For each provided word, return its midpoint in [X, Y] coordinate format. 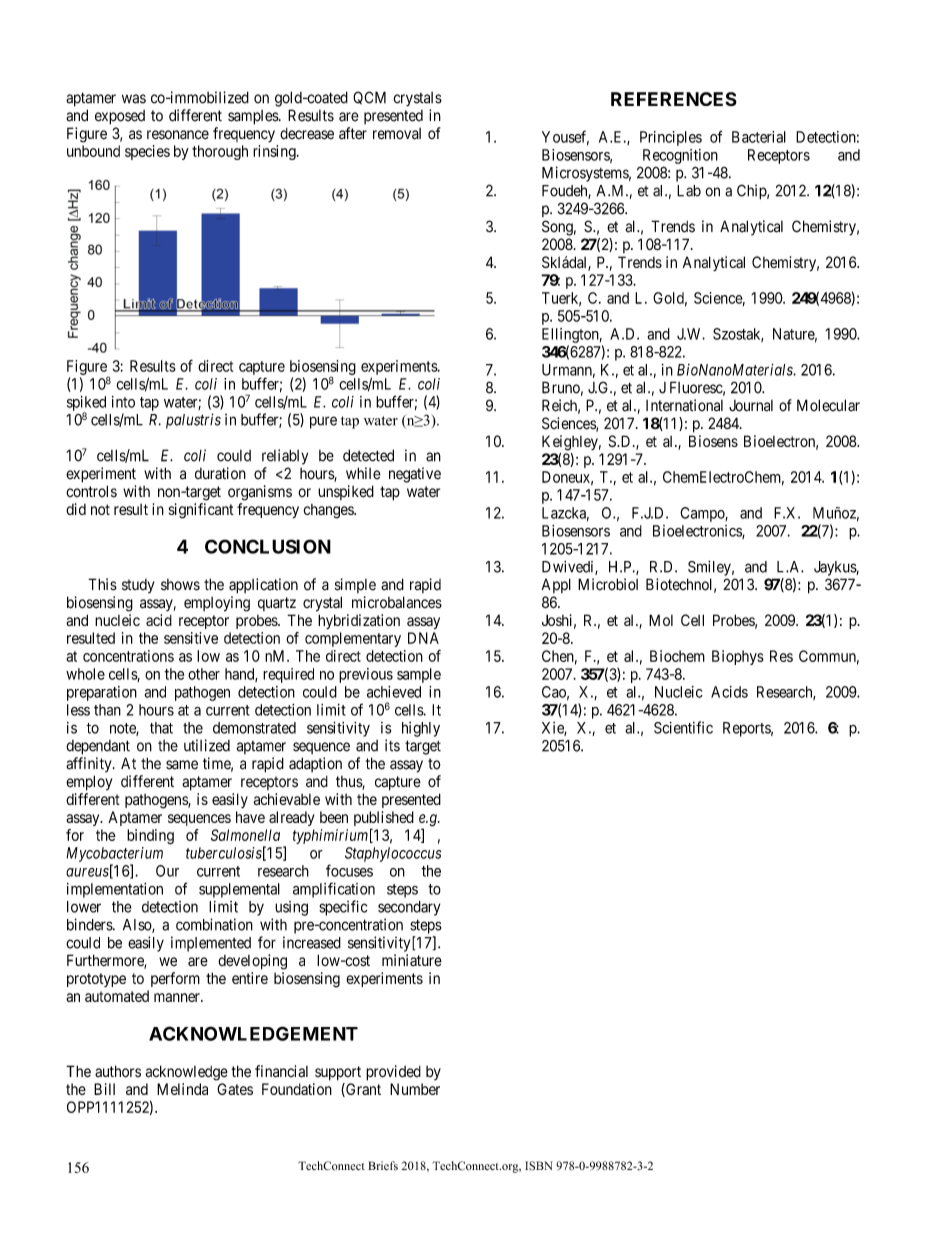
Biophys [738, 657]
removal [397, 134]
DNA [423, 638]
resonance [178, 135]
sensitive [191, 638]
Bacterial [759, 137]
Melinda [182, 1089]
